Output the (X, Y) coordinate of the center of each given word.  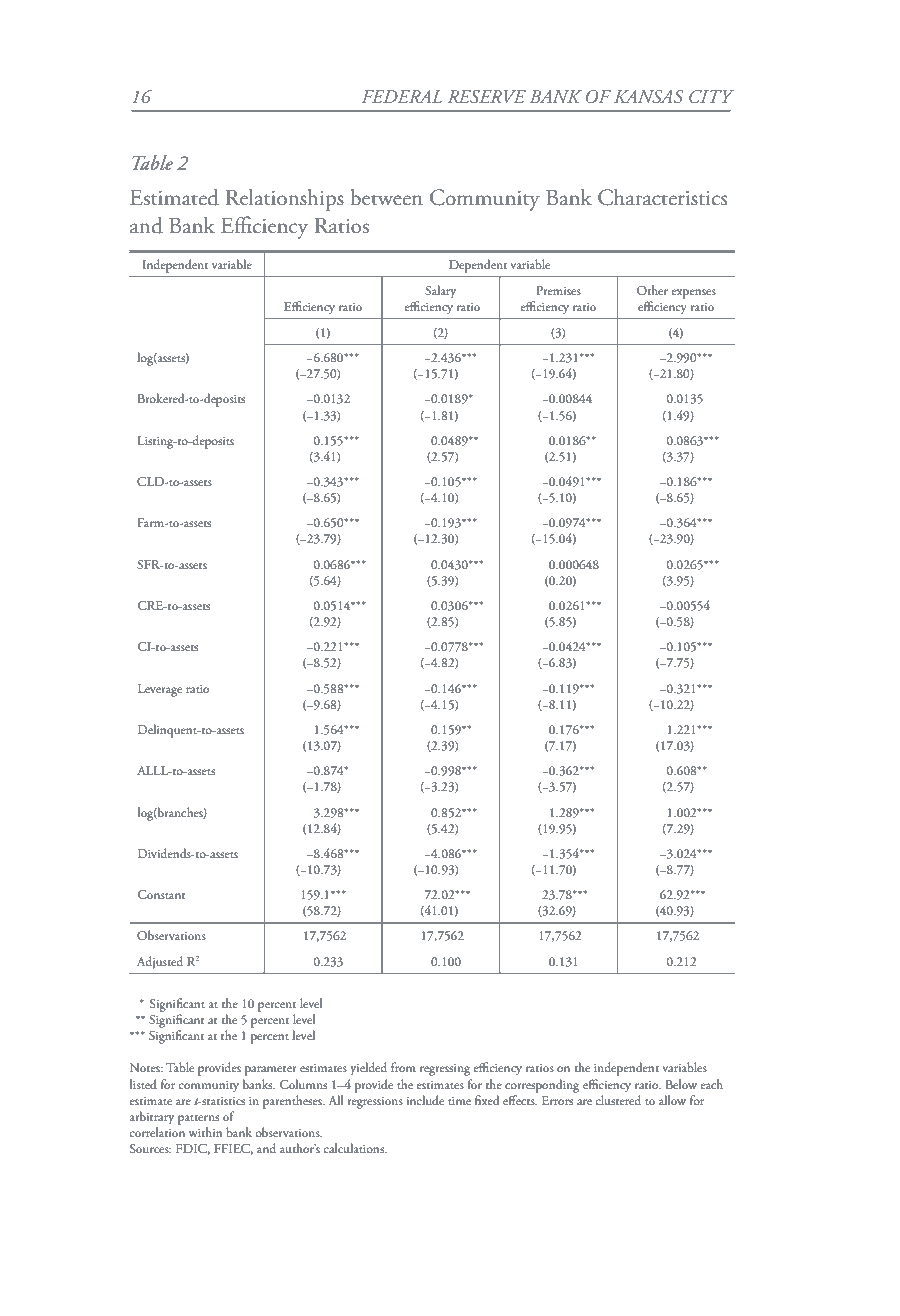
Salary (440, 292)
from (403, 1067)
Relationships (285, 199)
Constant (161, 894)
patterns (198, 1120)
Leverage (160, 690)
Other (652, 290)
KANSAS (649, 97)
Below (681, 1084)
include (425, 1100)
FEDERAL (402, 96)
